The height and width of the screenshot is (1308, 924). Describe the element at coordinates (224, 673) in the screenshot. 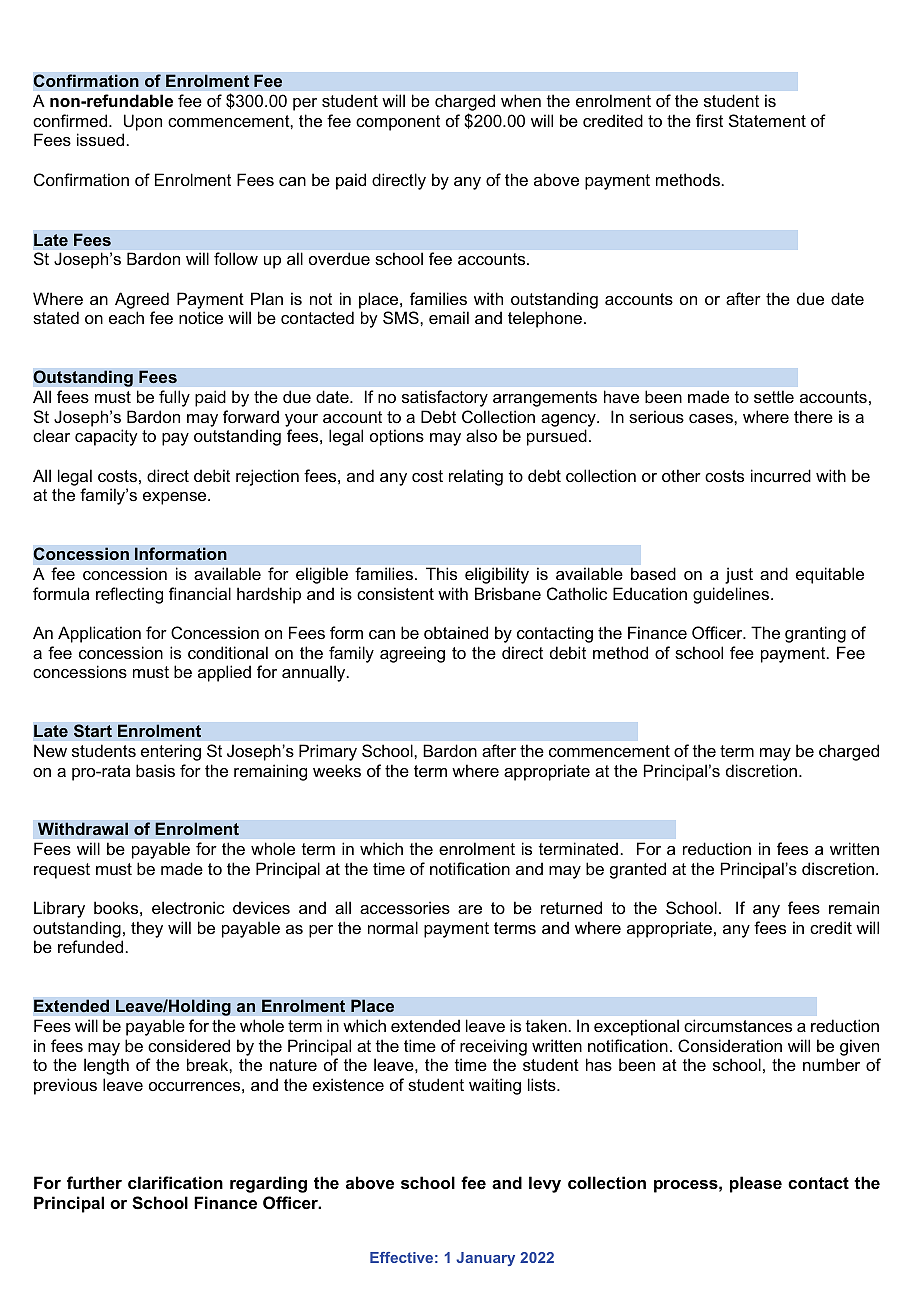

I see `applied` at that location.
